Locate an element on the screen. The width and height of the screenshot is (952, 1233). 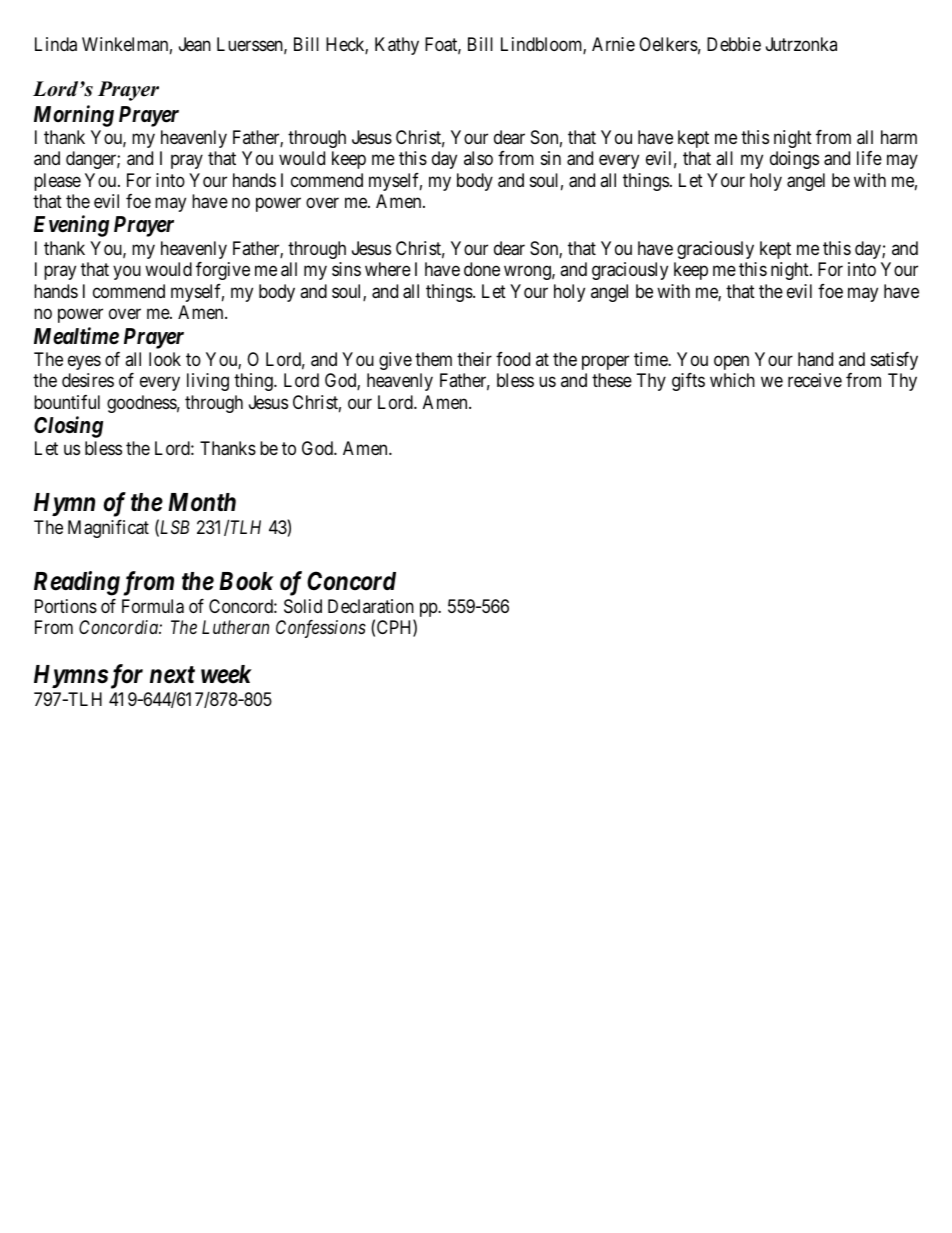
look is located at coordinates (165, 359).
